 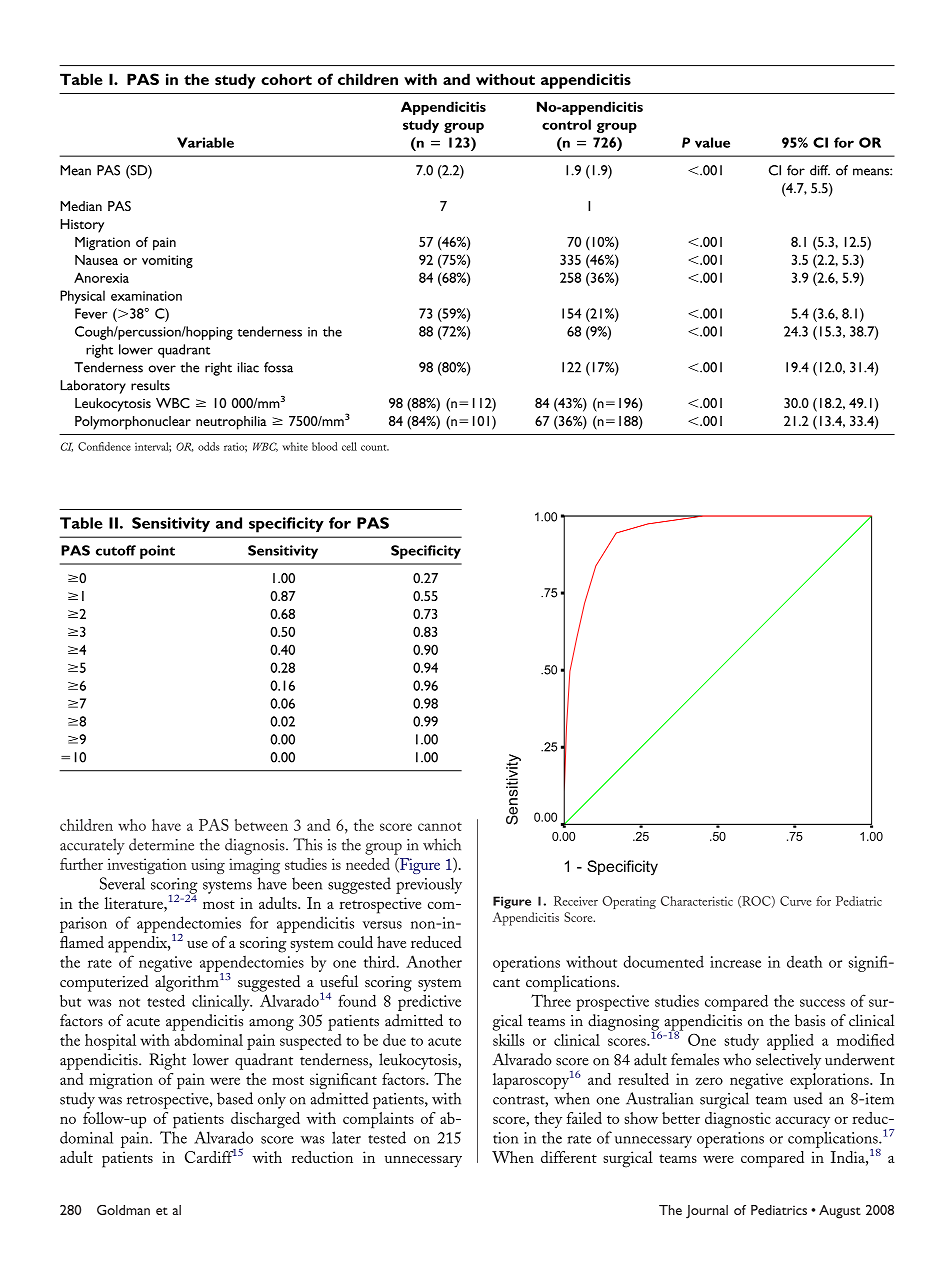 I want to click on Characteristic, so click(x=697, y=901).
